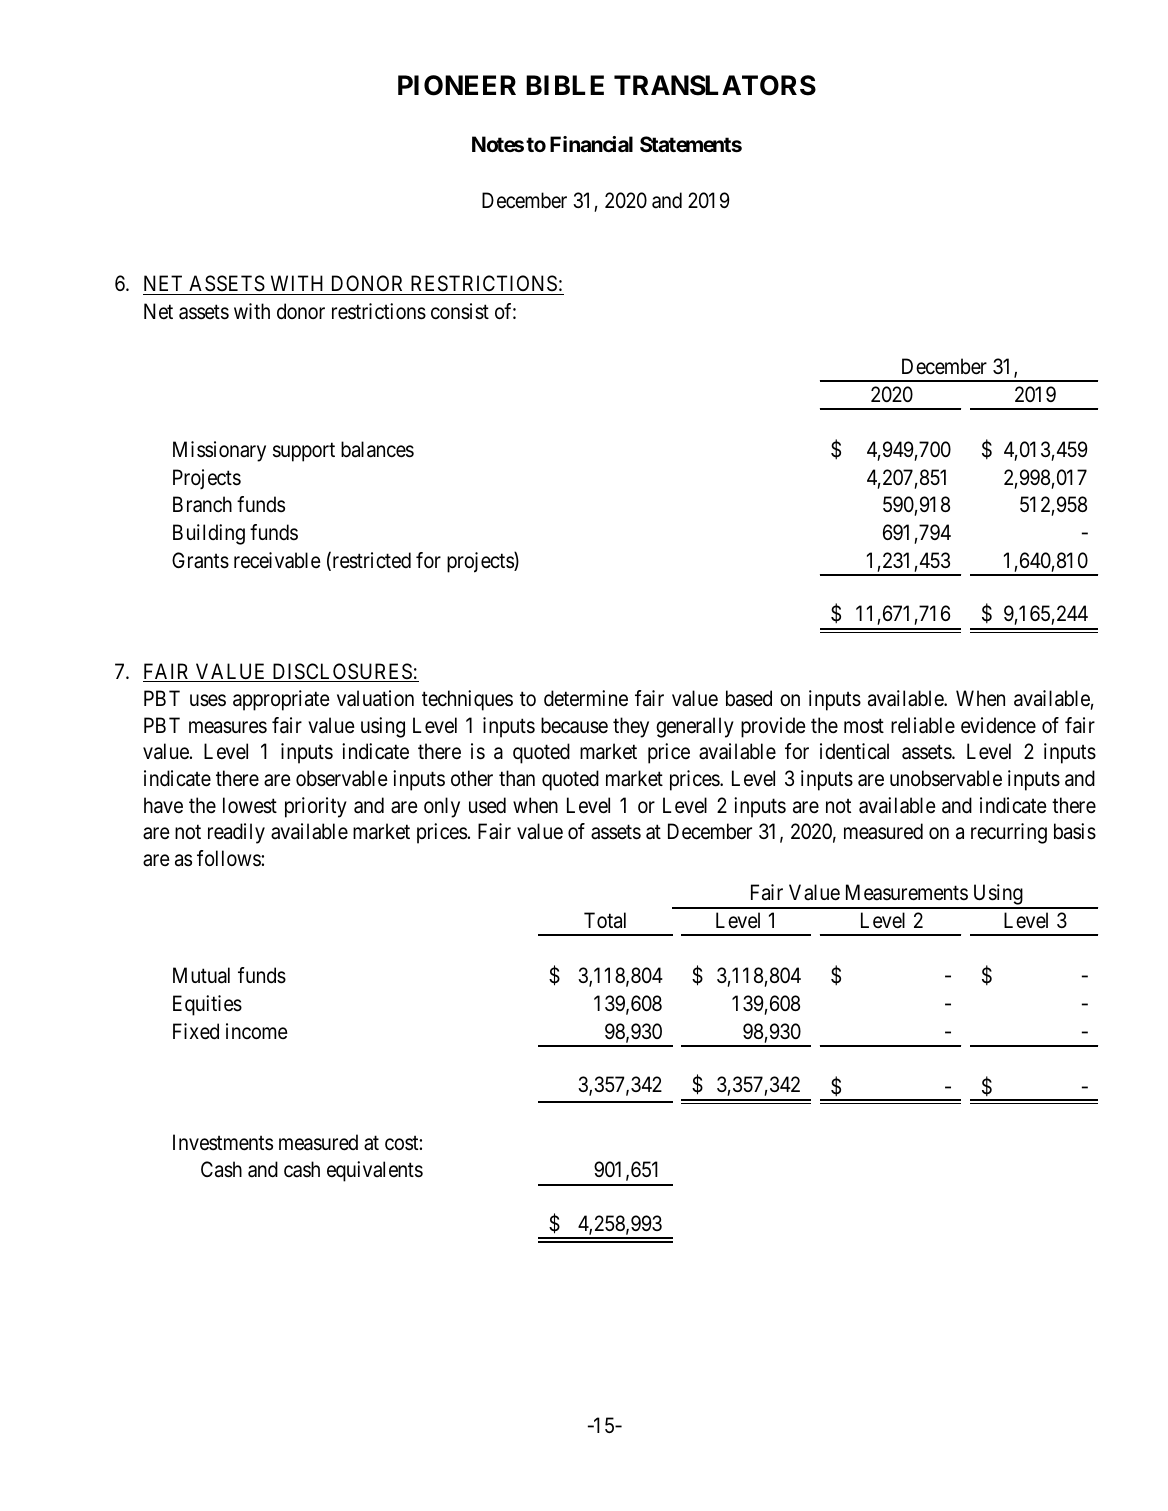  I want to click on Total, so click(605, 920).
